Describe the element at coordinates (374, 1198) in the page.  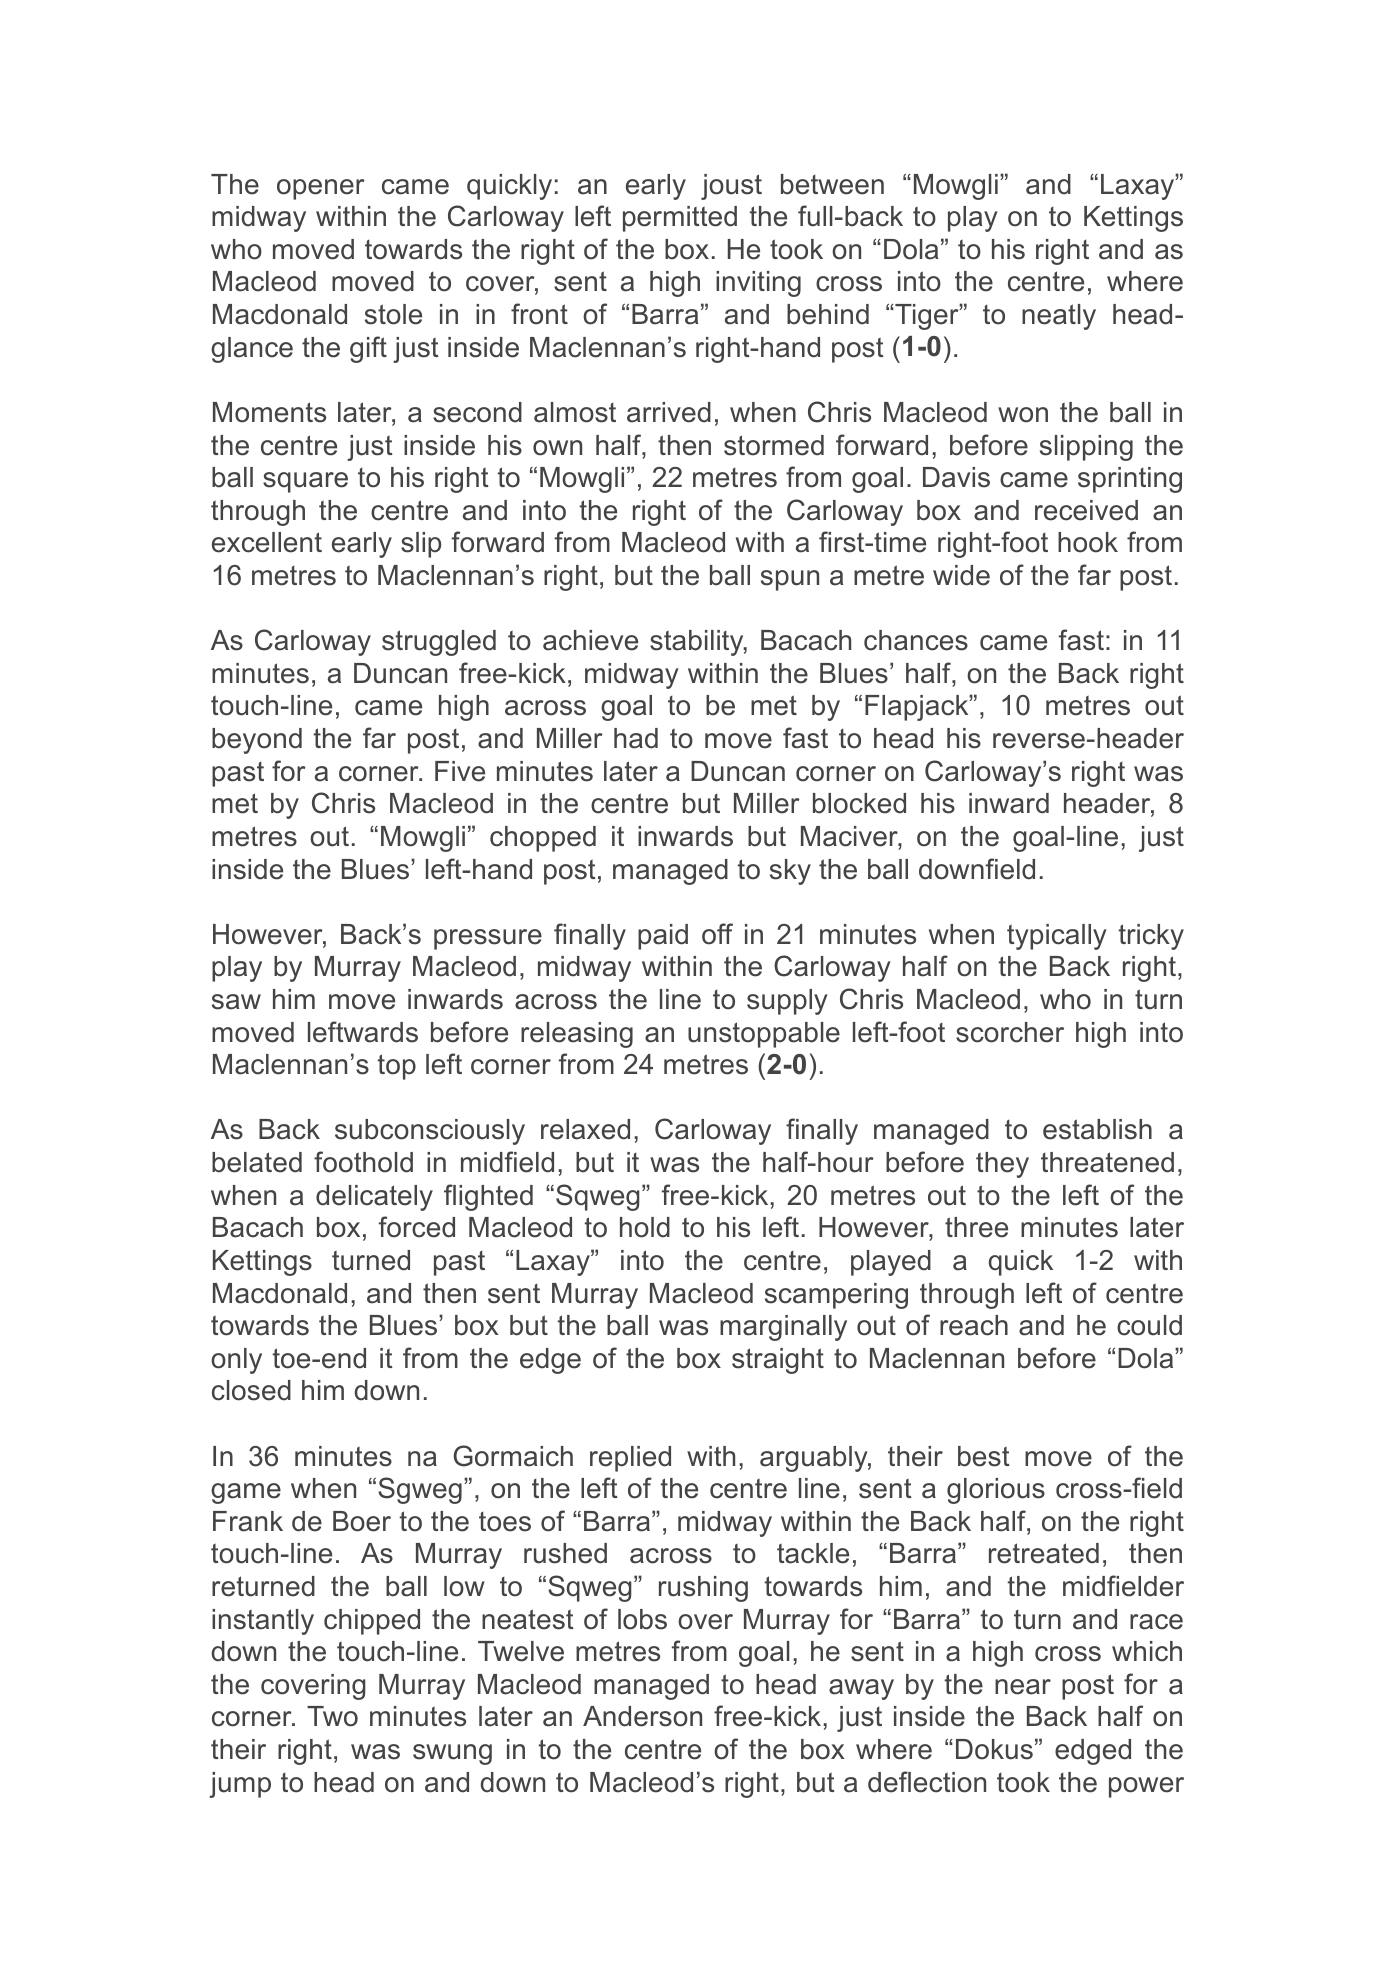
I see `delicately` at that location.
